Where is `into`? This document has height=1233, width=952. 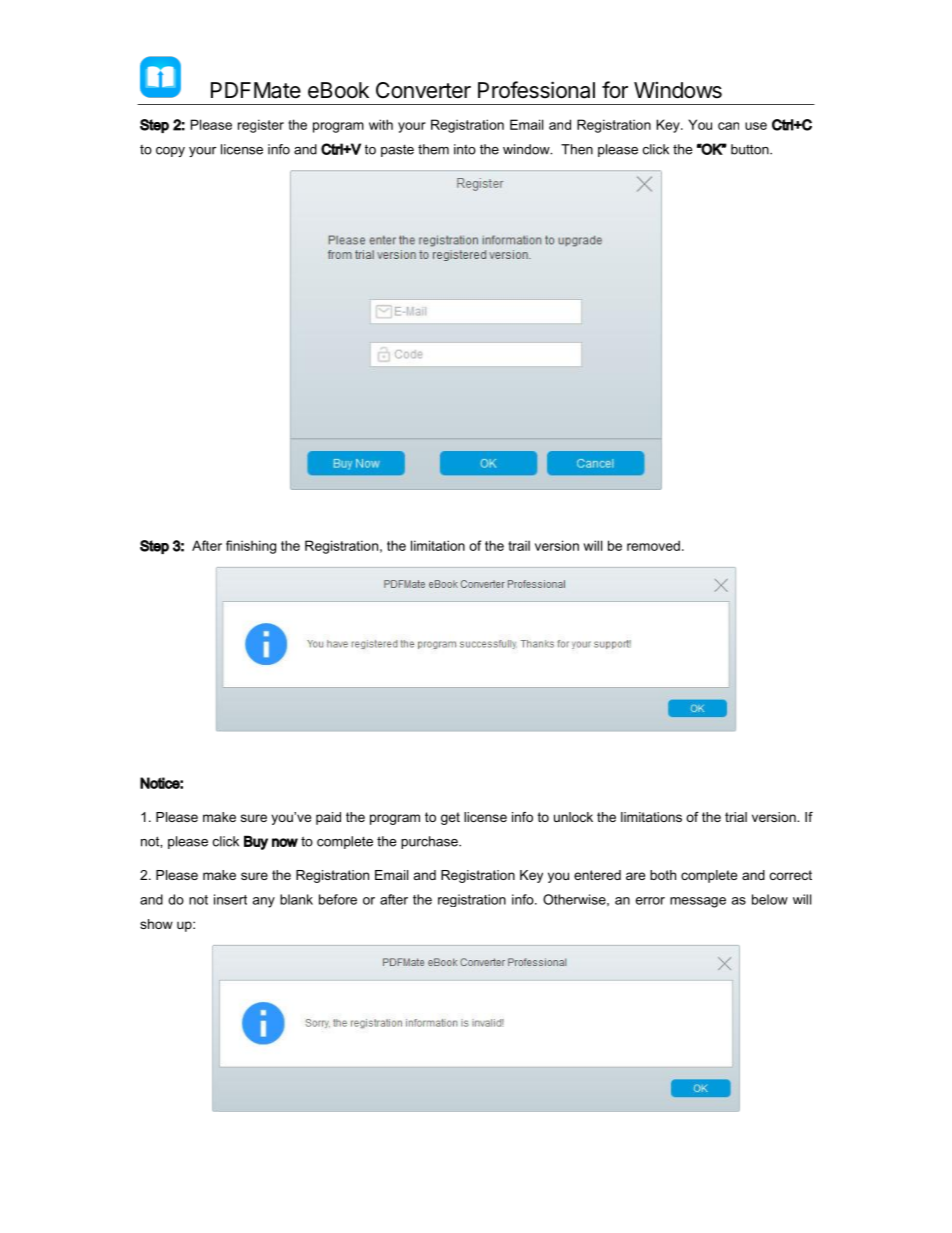
into is located at coordinates (465, 149).
